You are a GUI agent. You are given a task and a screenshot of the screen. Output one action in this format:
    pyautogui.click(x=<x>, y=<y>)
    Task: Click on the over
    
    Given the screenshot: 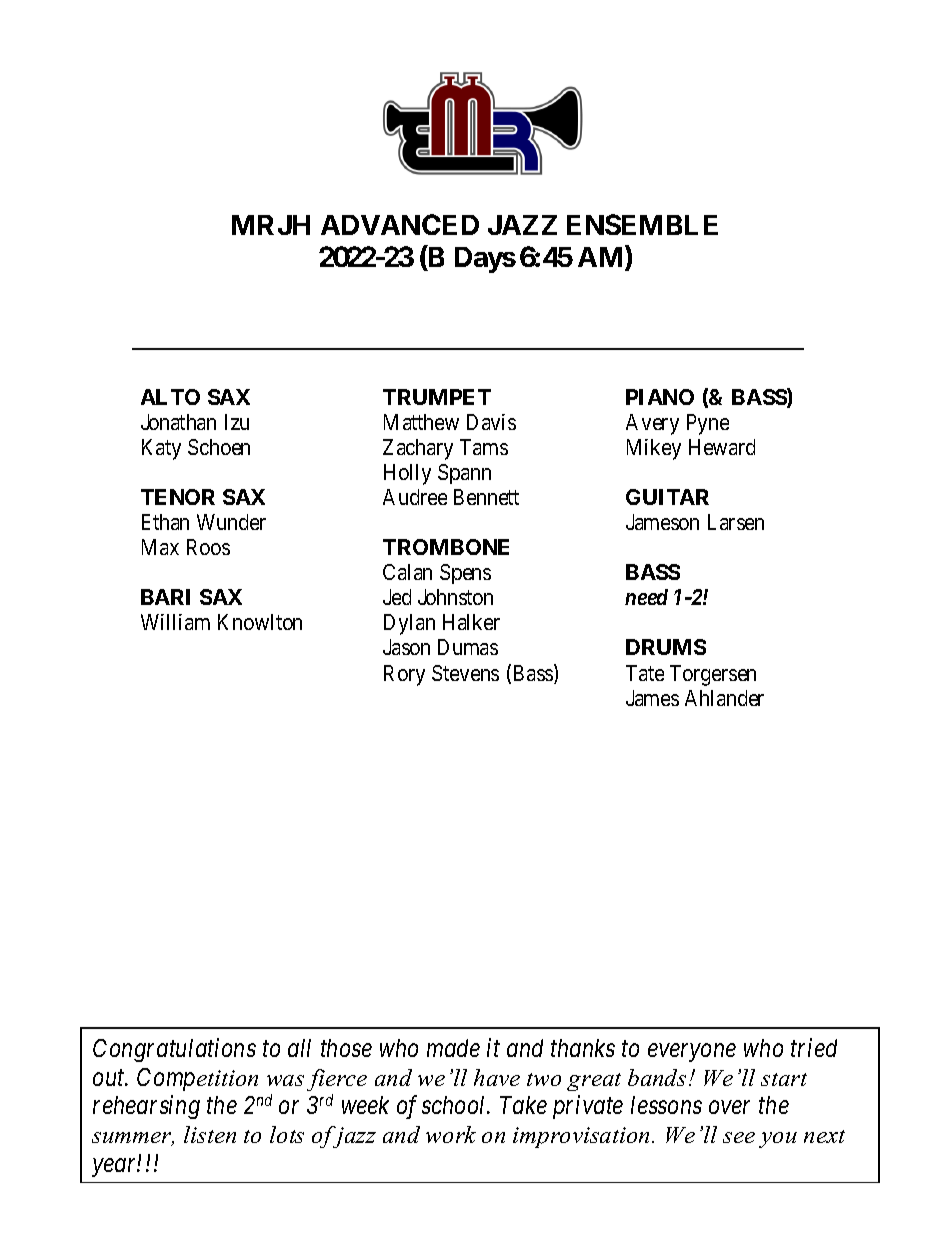 What is the action you would take?
    pyautogui.click(x=729, y=1107)
